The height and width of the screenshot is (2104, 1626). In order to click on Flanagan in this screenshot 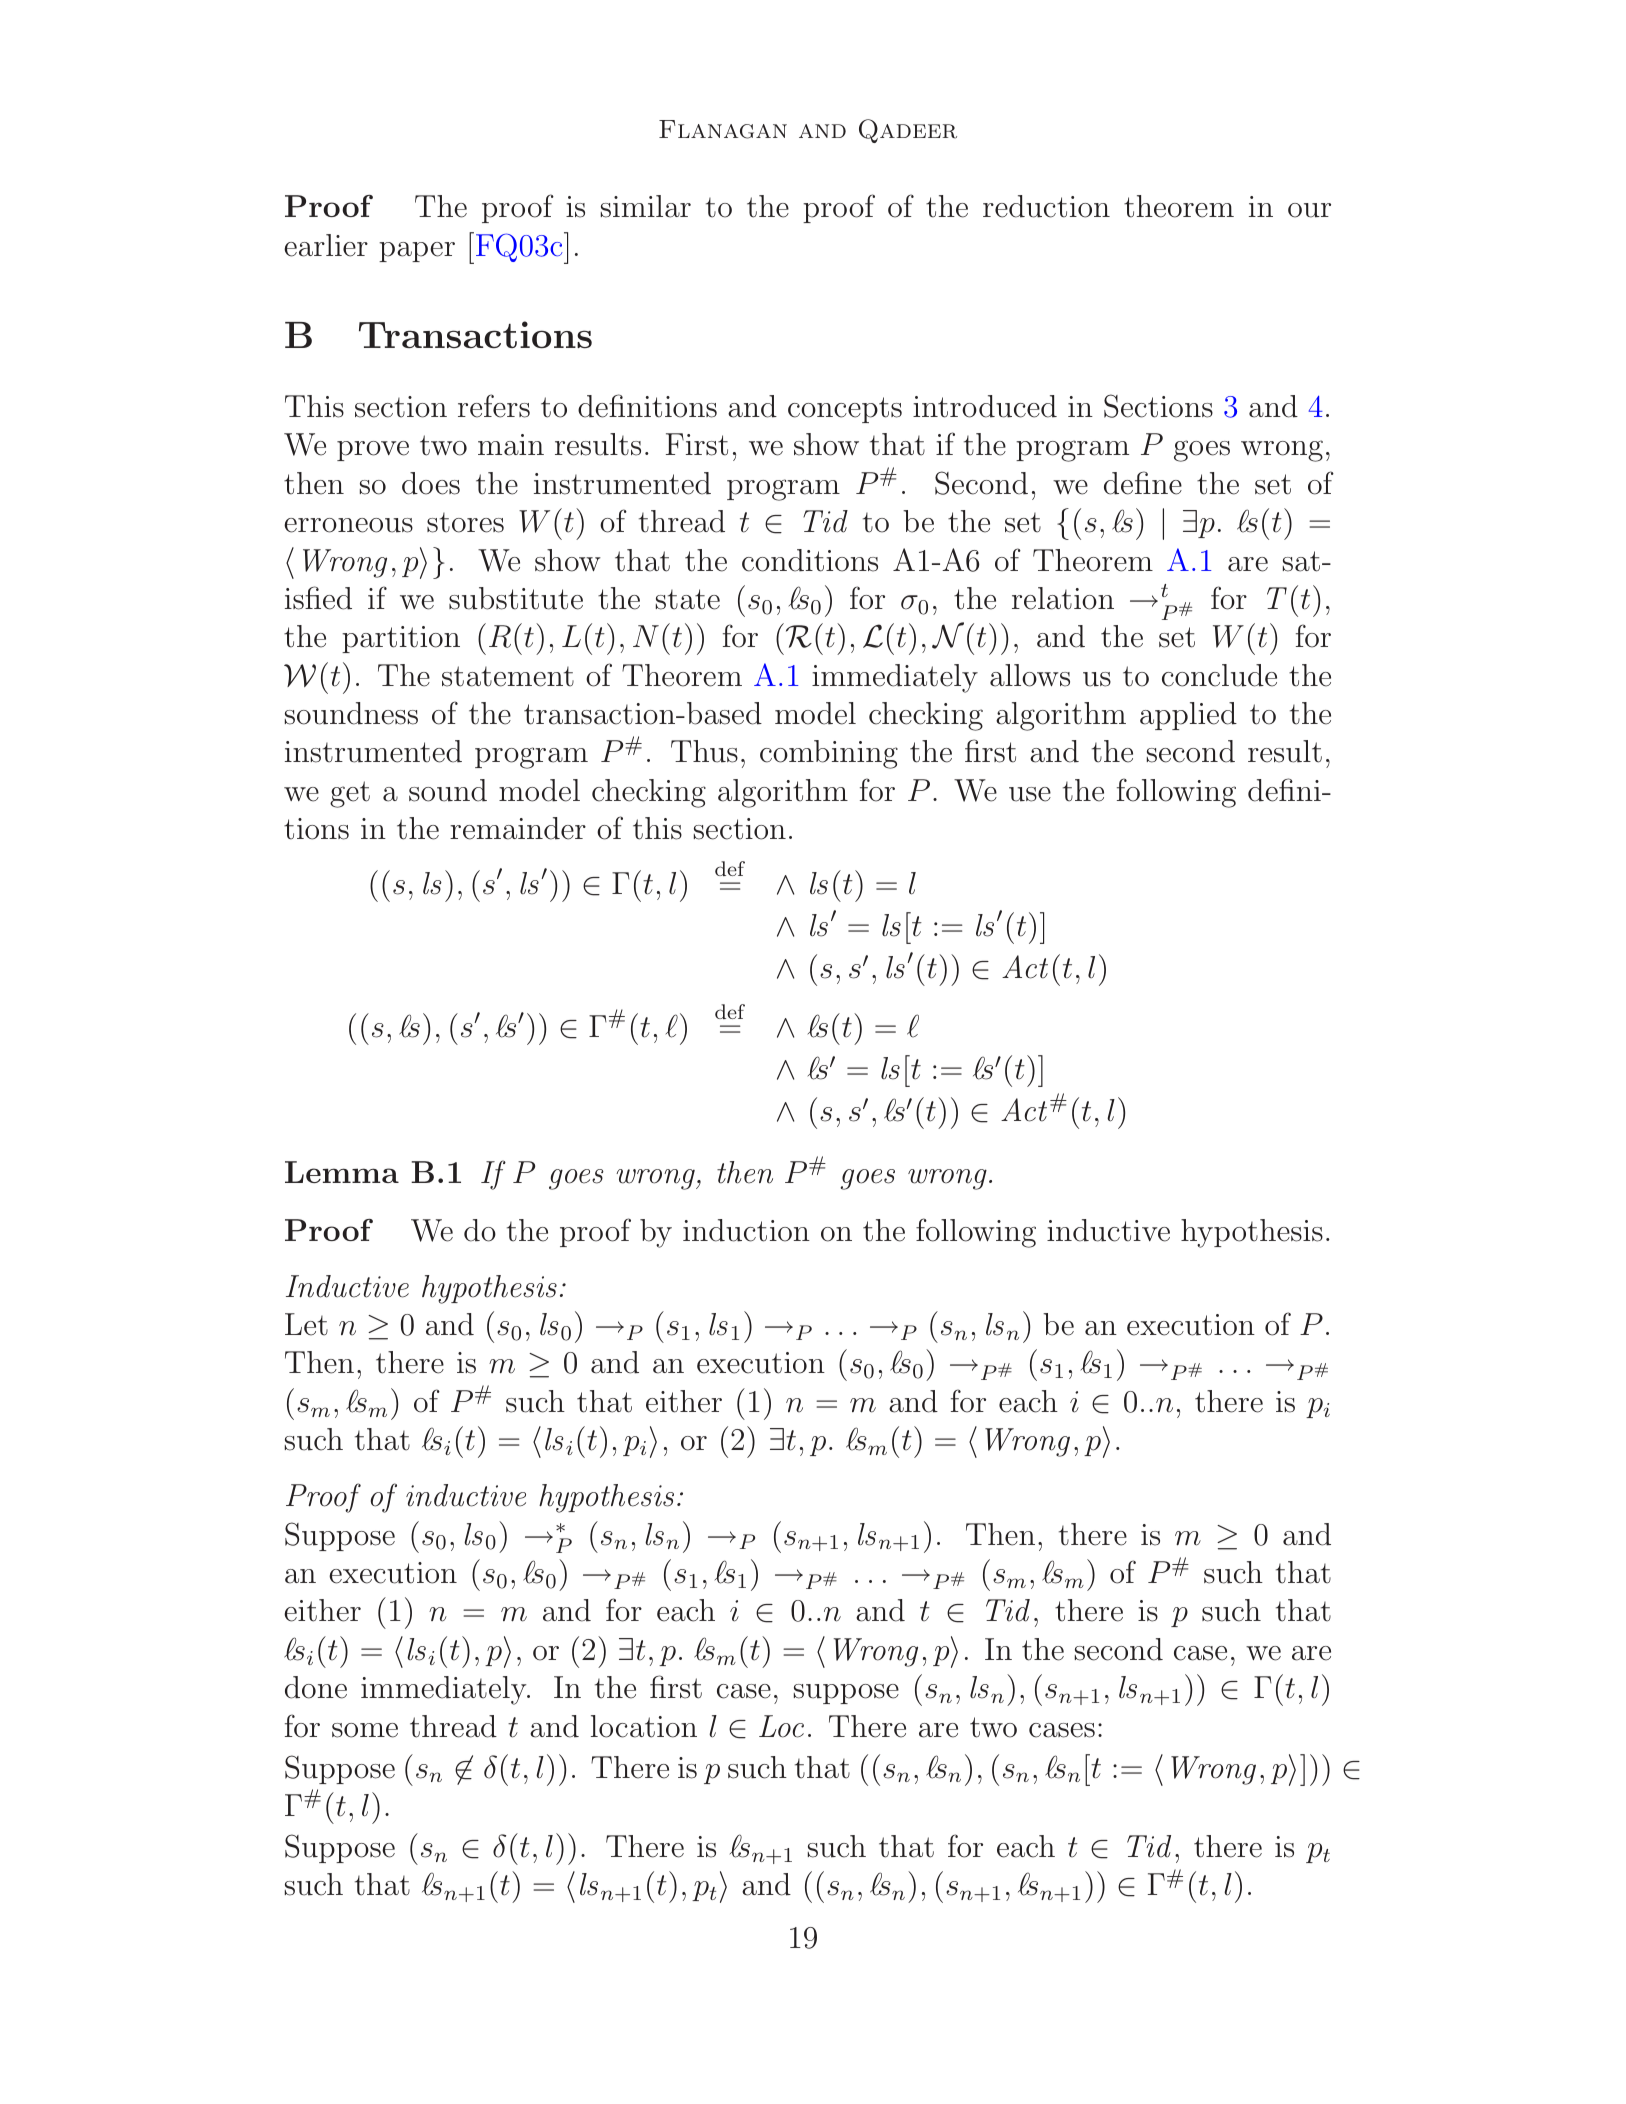, I will do `click(723, 129)`.
